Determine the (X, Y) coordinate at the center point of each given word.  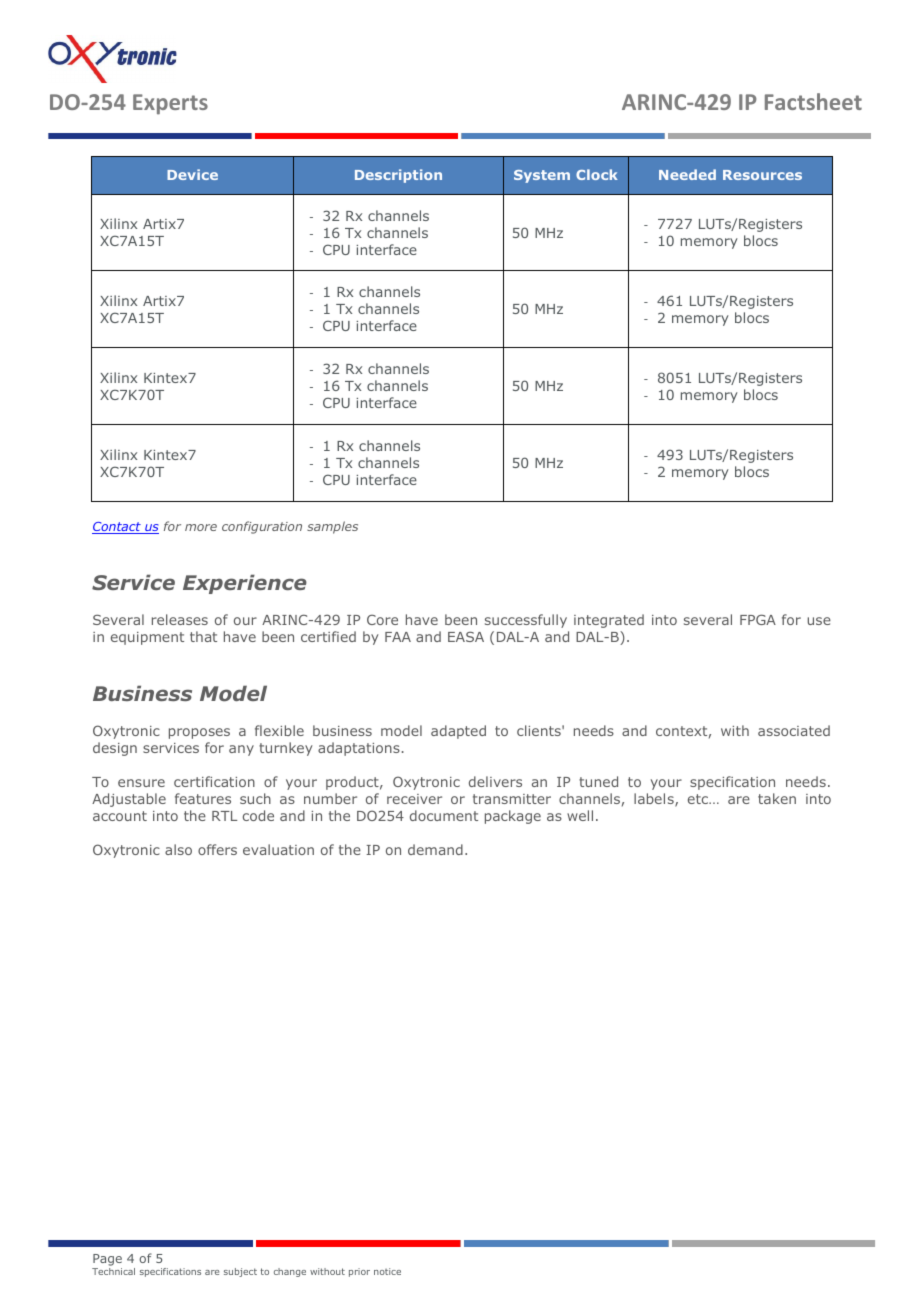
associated (794, 730)
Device (192, 174)
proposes (199, 733)
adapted (458, 732)
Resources (762, 175)
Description (398, 176)
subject (240, 1272)
